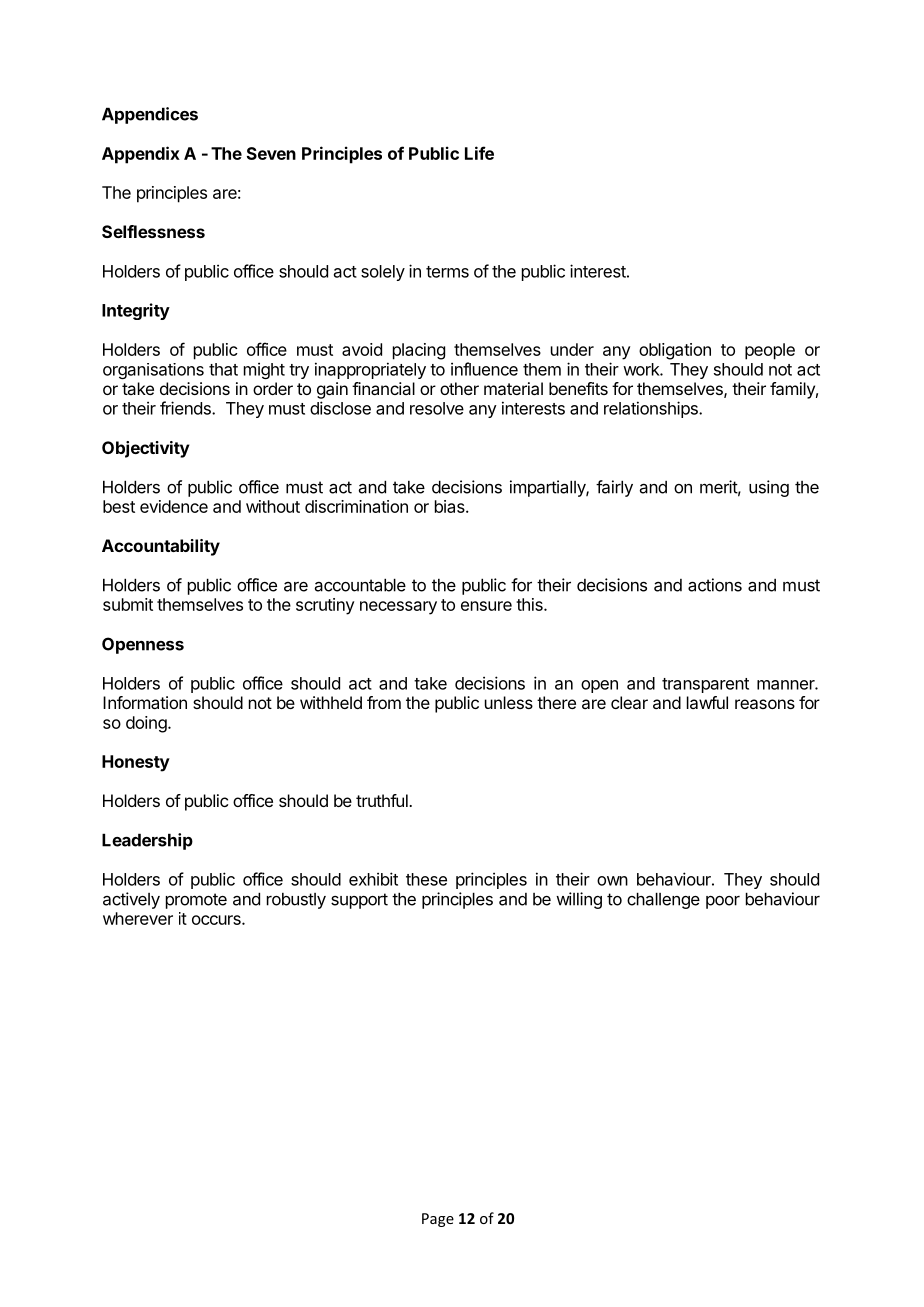  I want to click on poor, so click(723, 902).
